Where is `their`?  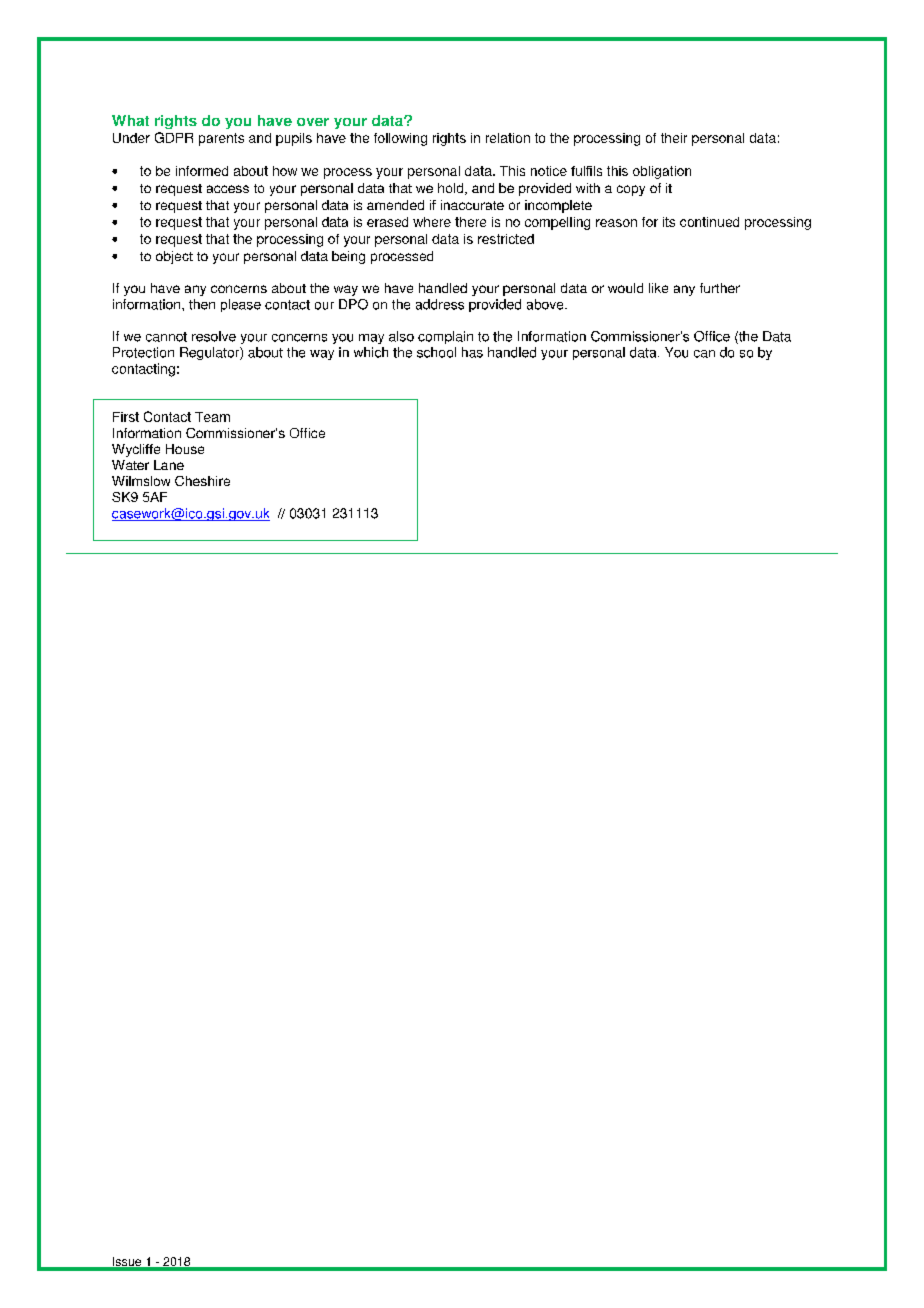 their is located at coordinates (674, 138).
